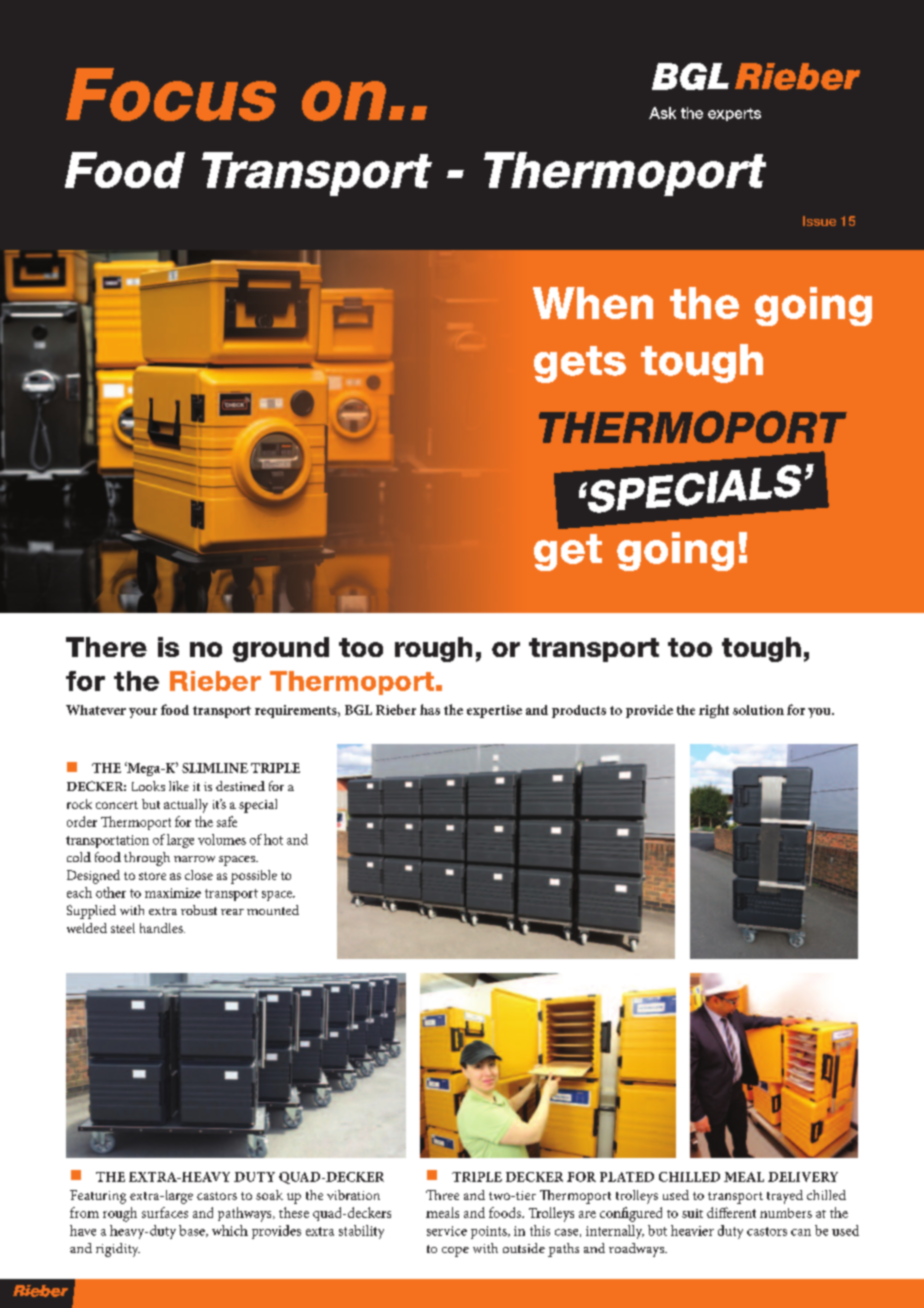 This document has width=924, height=1308. I want to click on Ask, so click(662, 113).
